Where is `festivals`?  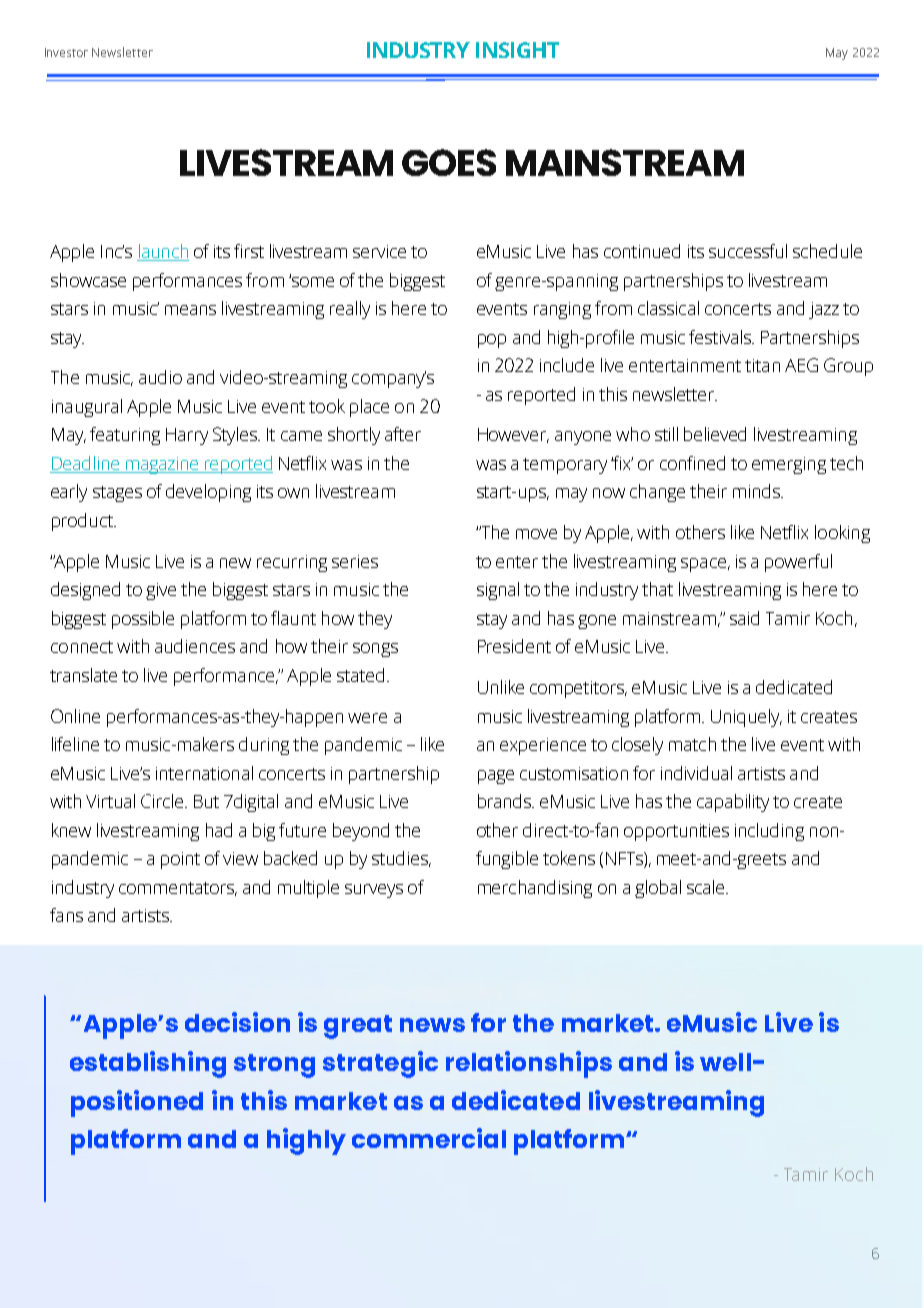 festivals is located at coordinates (721, 337).
